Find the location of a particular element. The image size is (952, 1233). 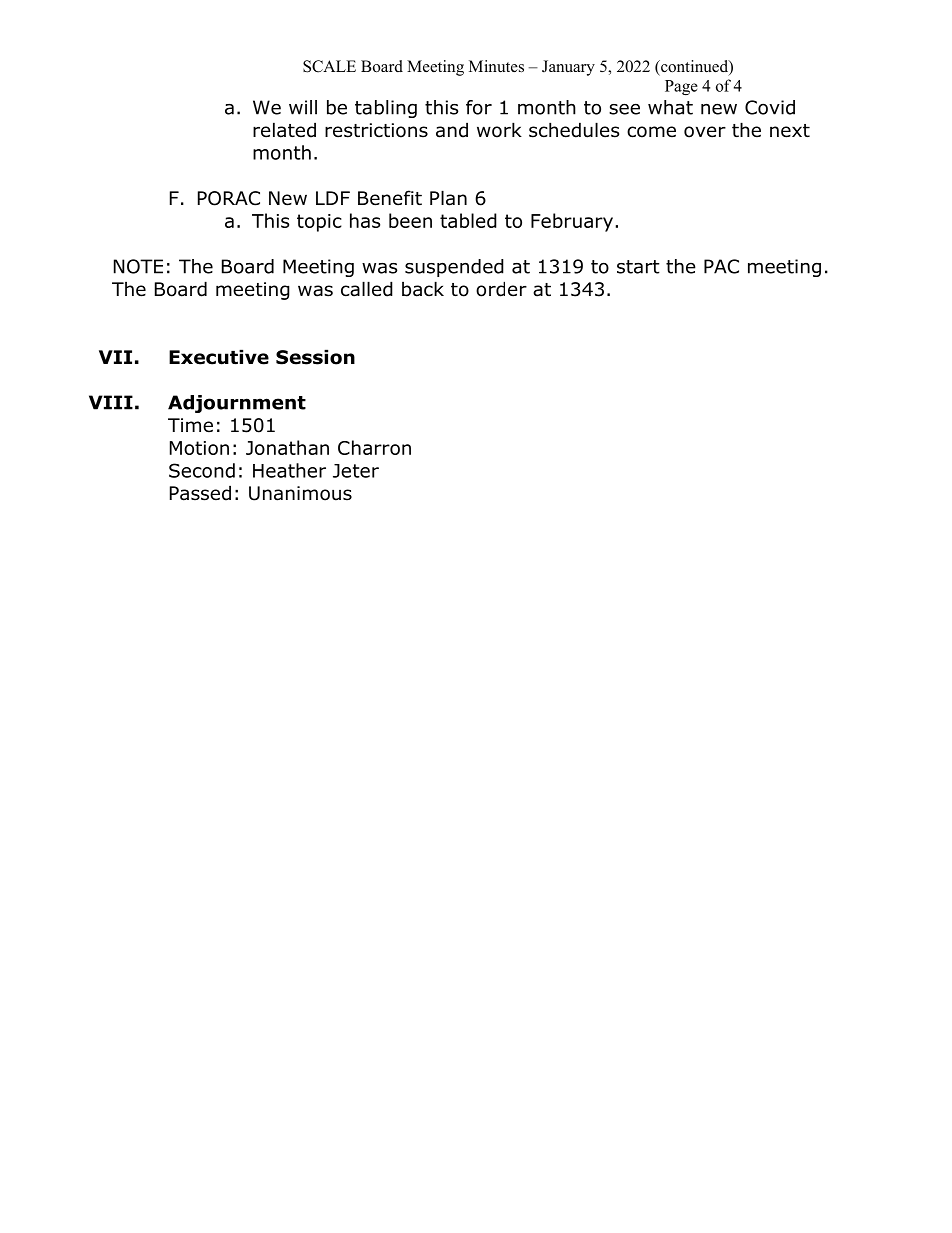

Second is located at coordinates (202, 470).
